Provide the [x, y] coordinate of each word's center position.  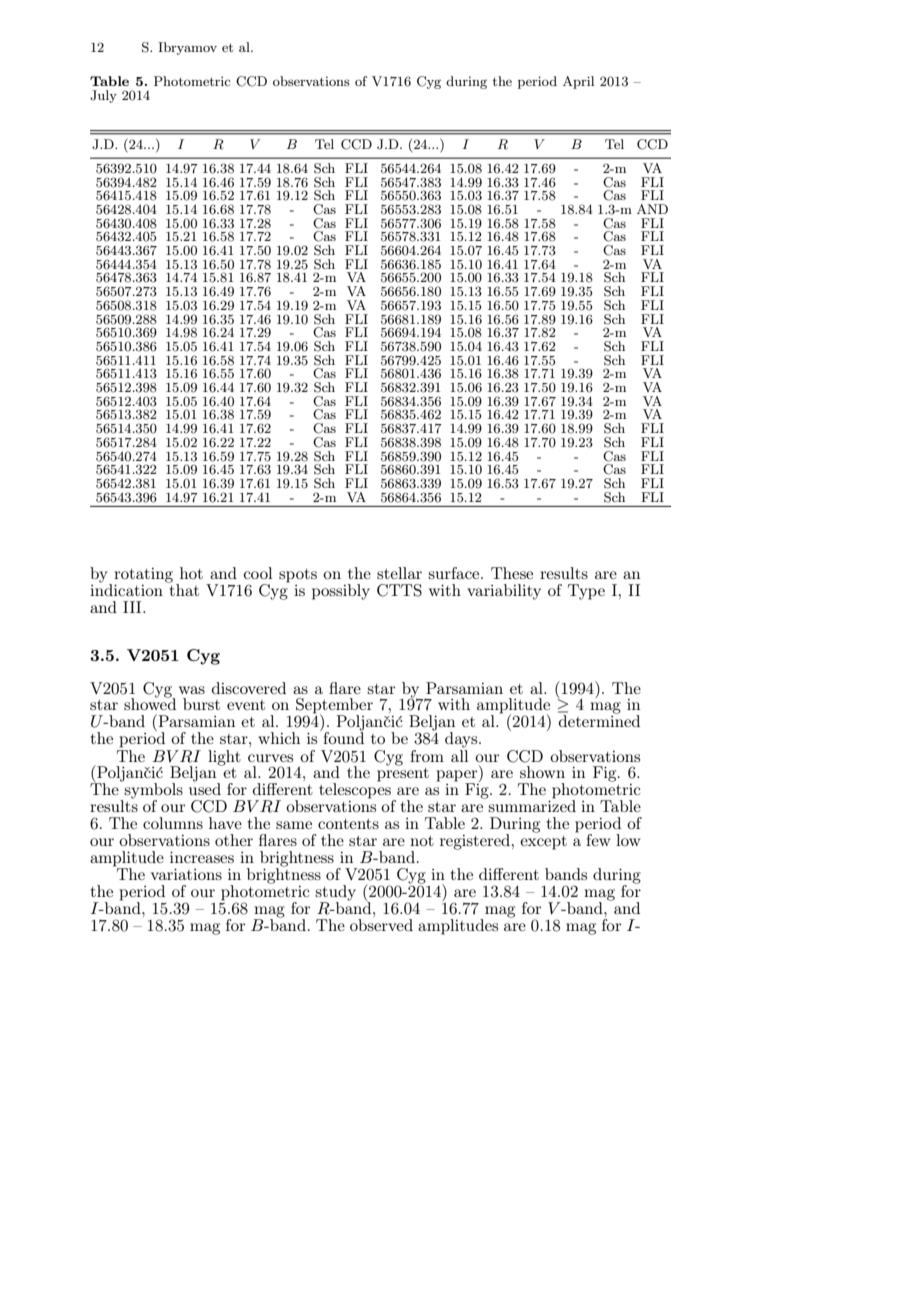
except [543, 843]
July [103, 96]
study [335, 894]
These [512, 573]
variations [186, 874]
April [578, 82]
